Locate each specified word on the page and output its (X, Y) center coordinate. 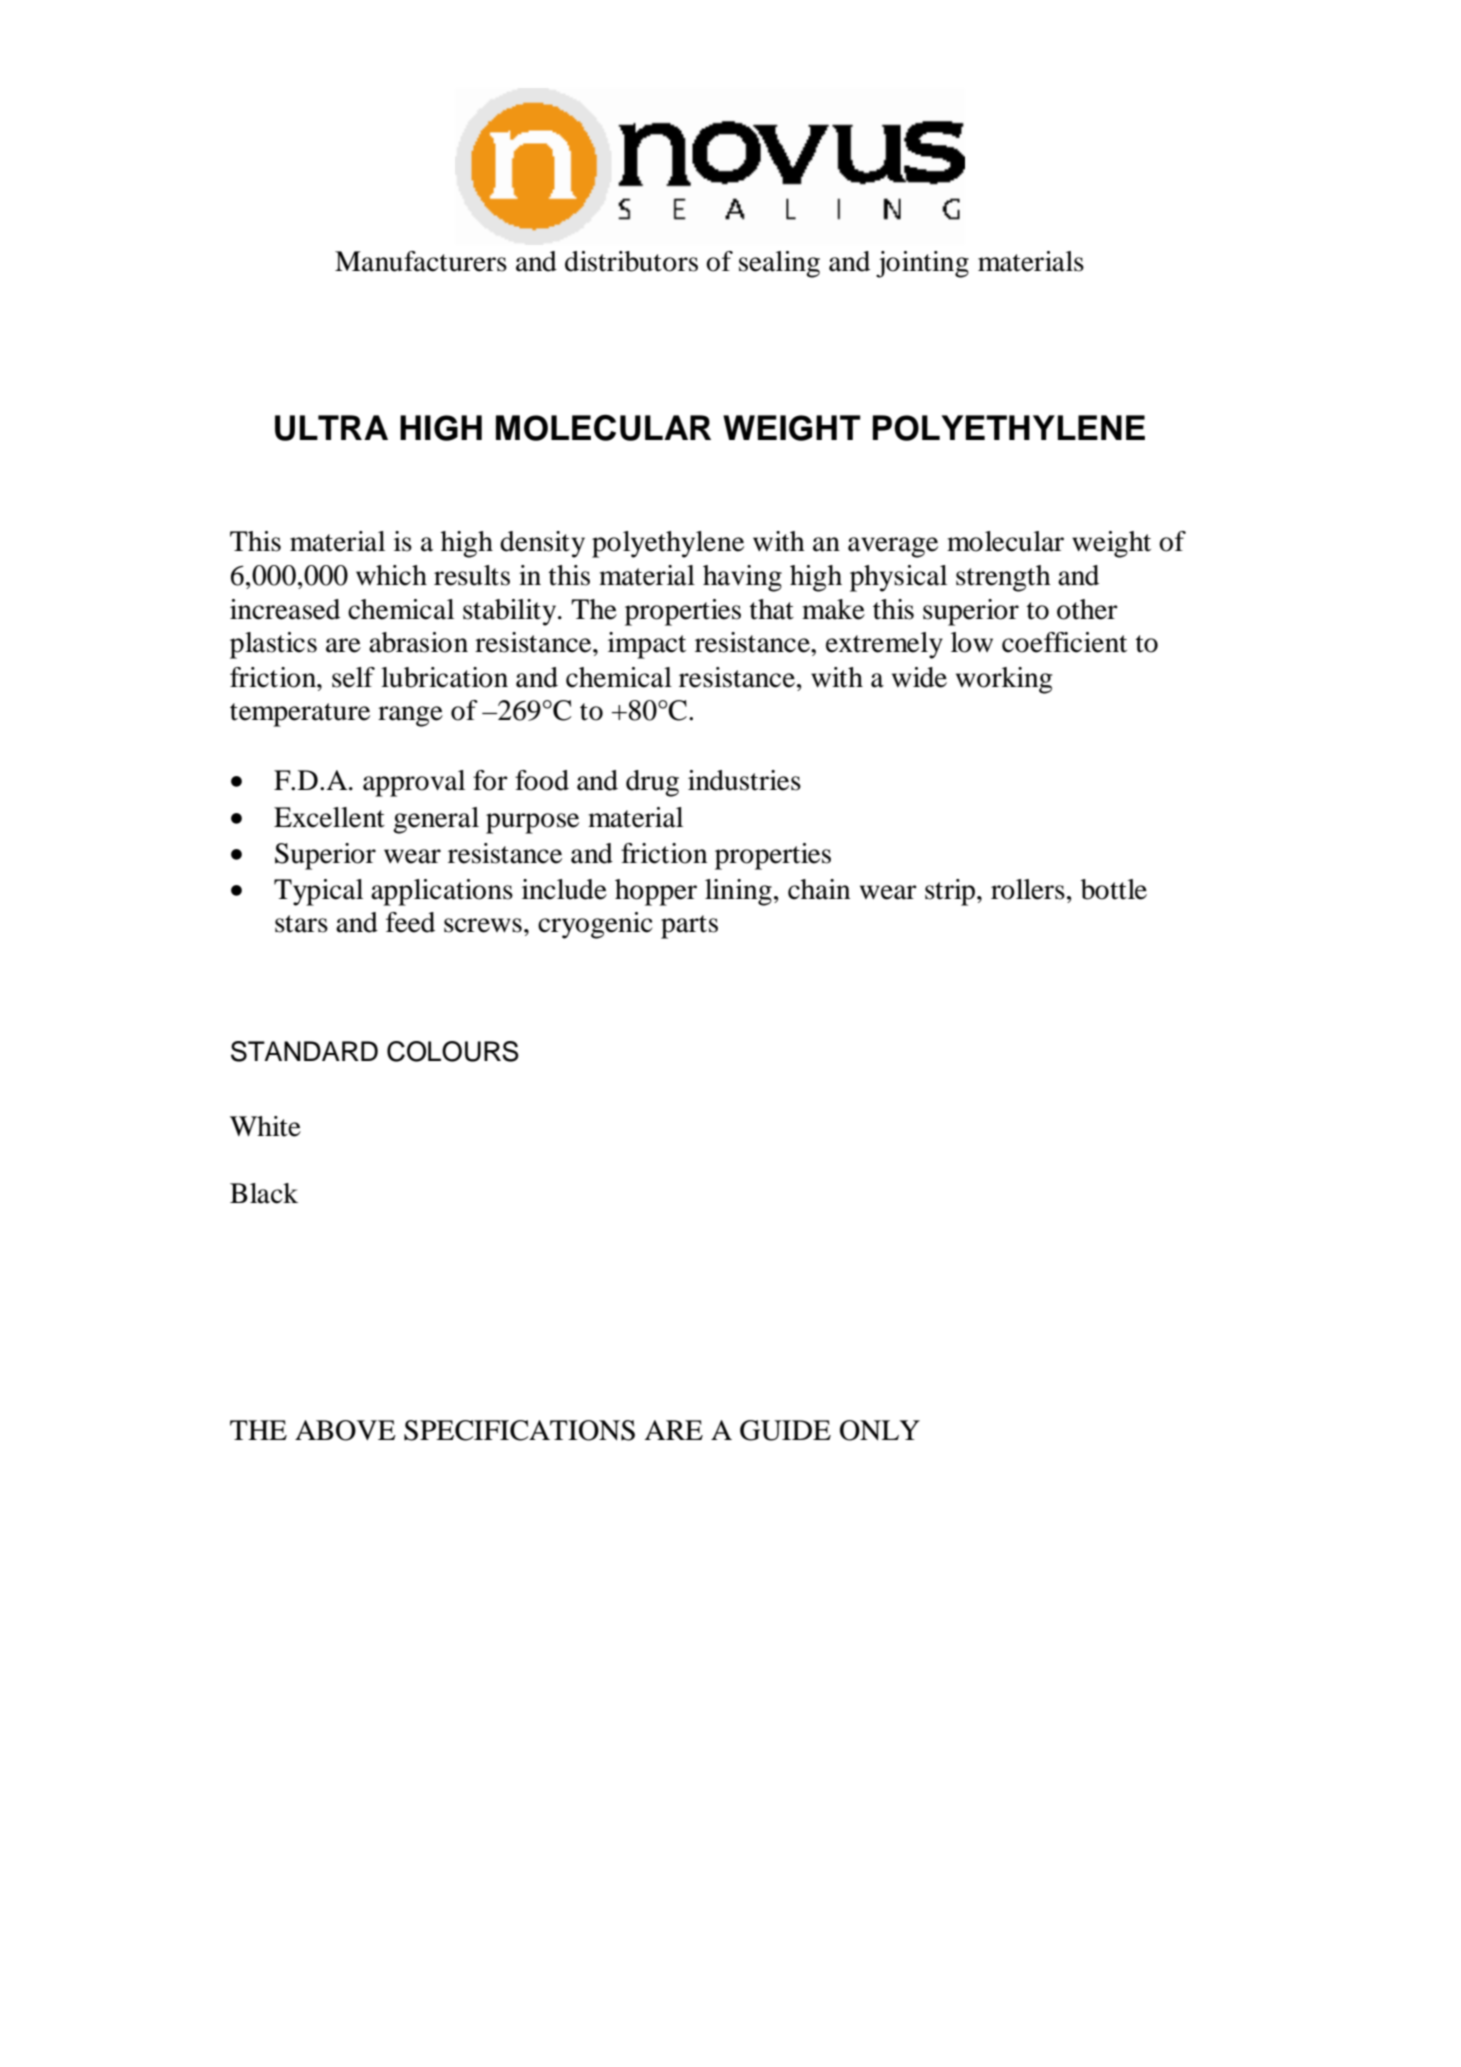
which (391, 575)
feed (410, 922)
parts (689, 927)
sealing (779, 264)
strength (1003, 578)
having (742, 578)
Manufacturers (421, 261)
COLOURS (453, 1051)
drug (652, 783)
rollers (1028, 889)
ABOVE (345, 1430)
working (1004, 680)
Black (264, 1193)
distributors (631, 261)
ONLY (880, 1430)
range (410, 716)
